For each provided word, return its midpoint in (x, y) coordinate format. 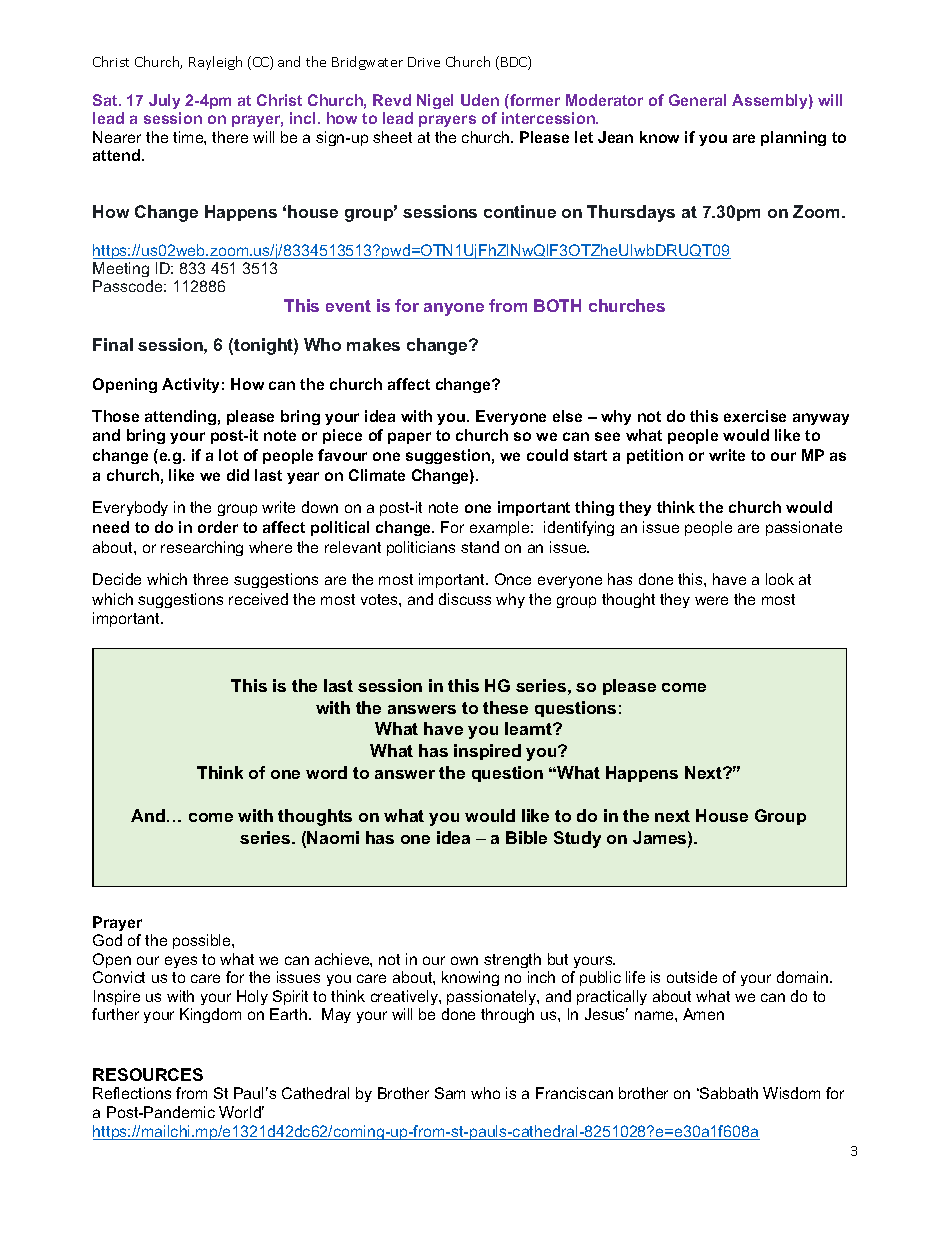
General (697, 100)
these (505, 707)
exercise (755, 416)
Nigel (435, 101)
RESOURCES (148, 1074)
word (326, 772)
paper (409, 438)
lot (228, 455)
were (711, 600)
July (164, 101)
